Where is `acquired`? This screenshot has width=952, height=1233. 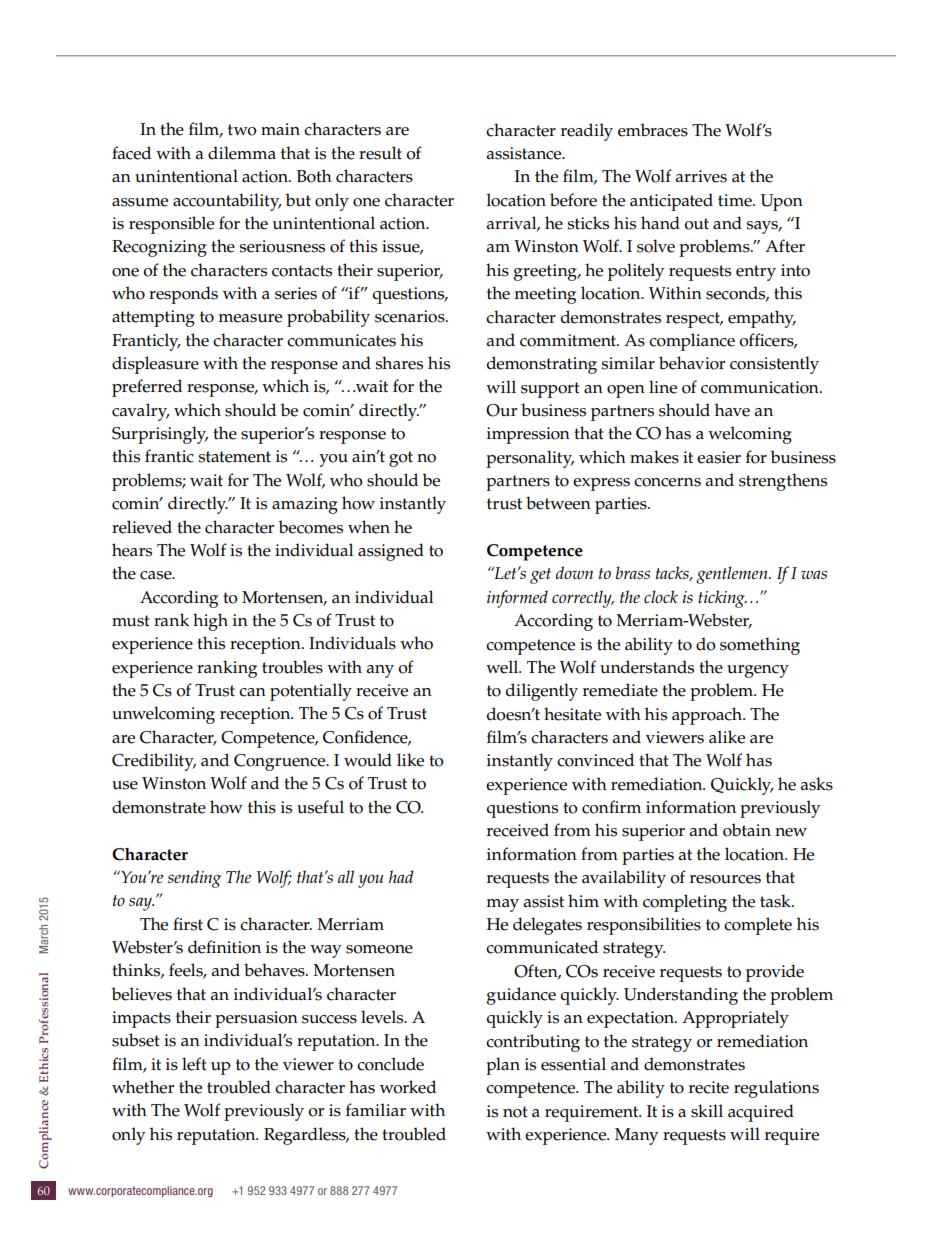 acquired is located at coordinates (761, 1113).
